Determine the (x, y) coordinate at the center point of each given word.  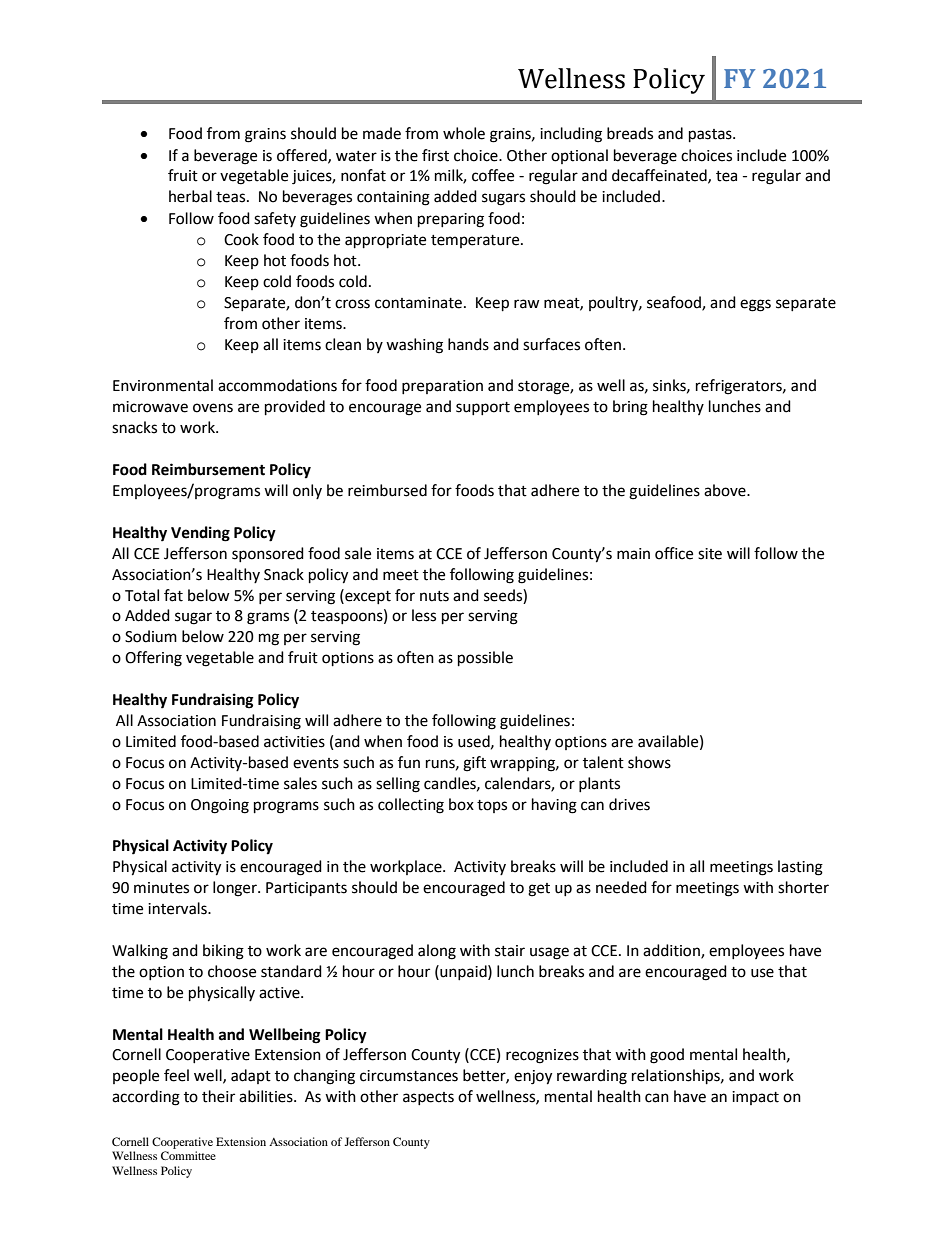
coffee (493, 175)
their (218, 1096)
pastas (711, 136)
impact (755, 1098)
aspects (428, 1098)
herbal (190, 196)
